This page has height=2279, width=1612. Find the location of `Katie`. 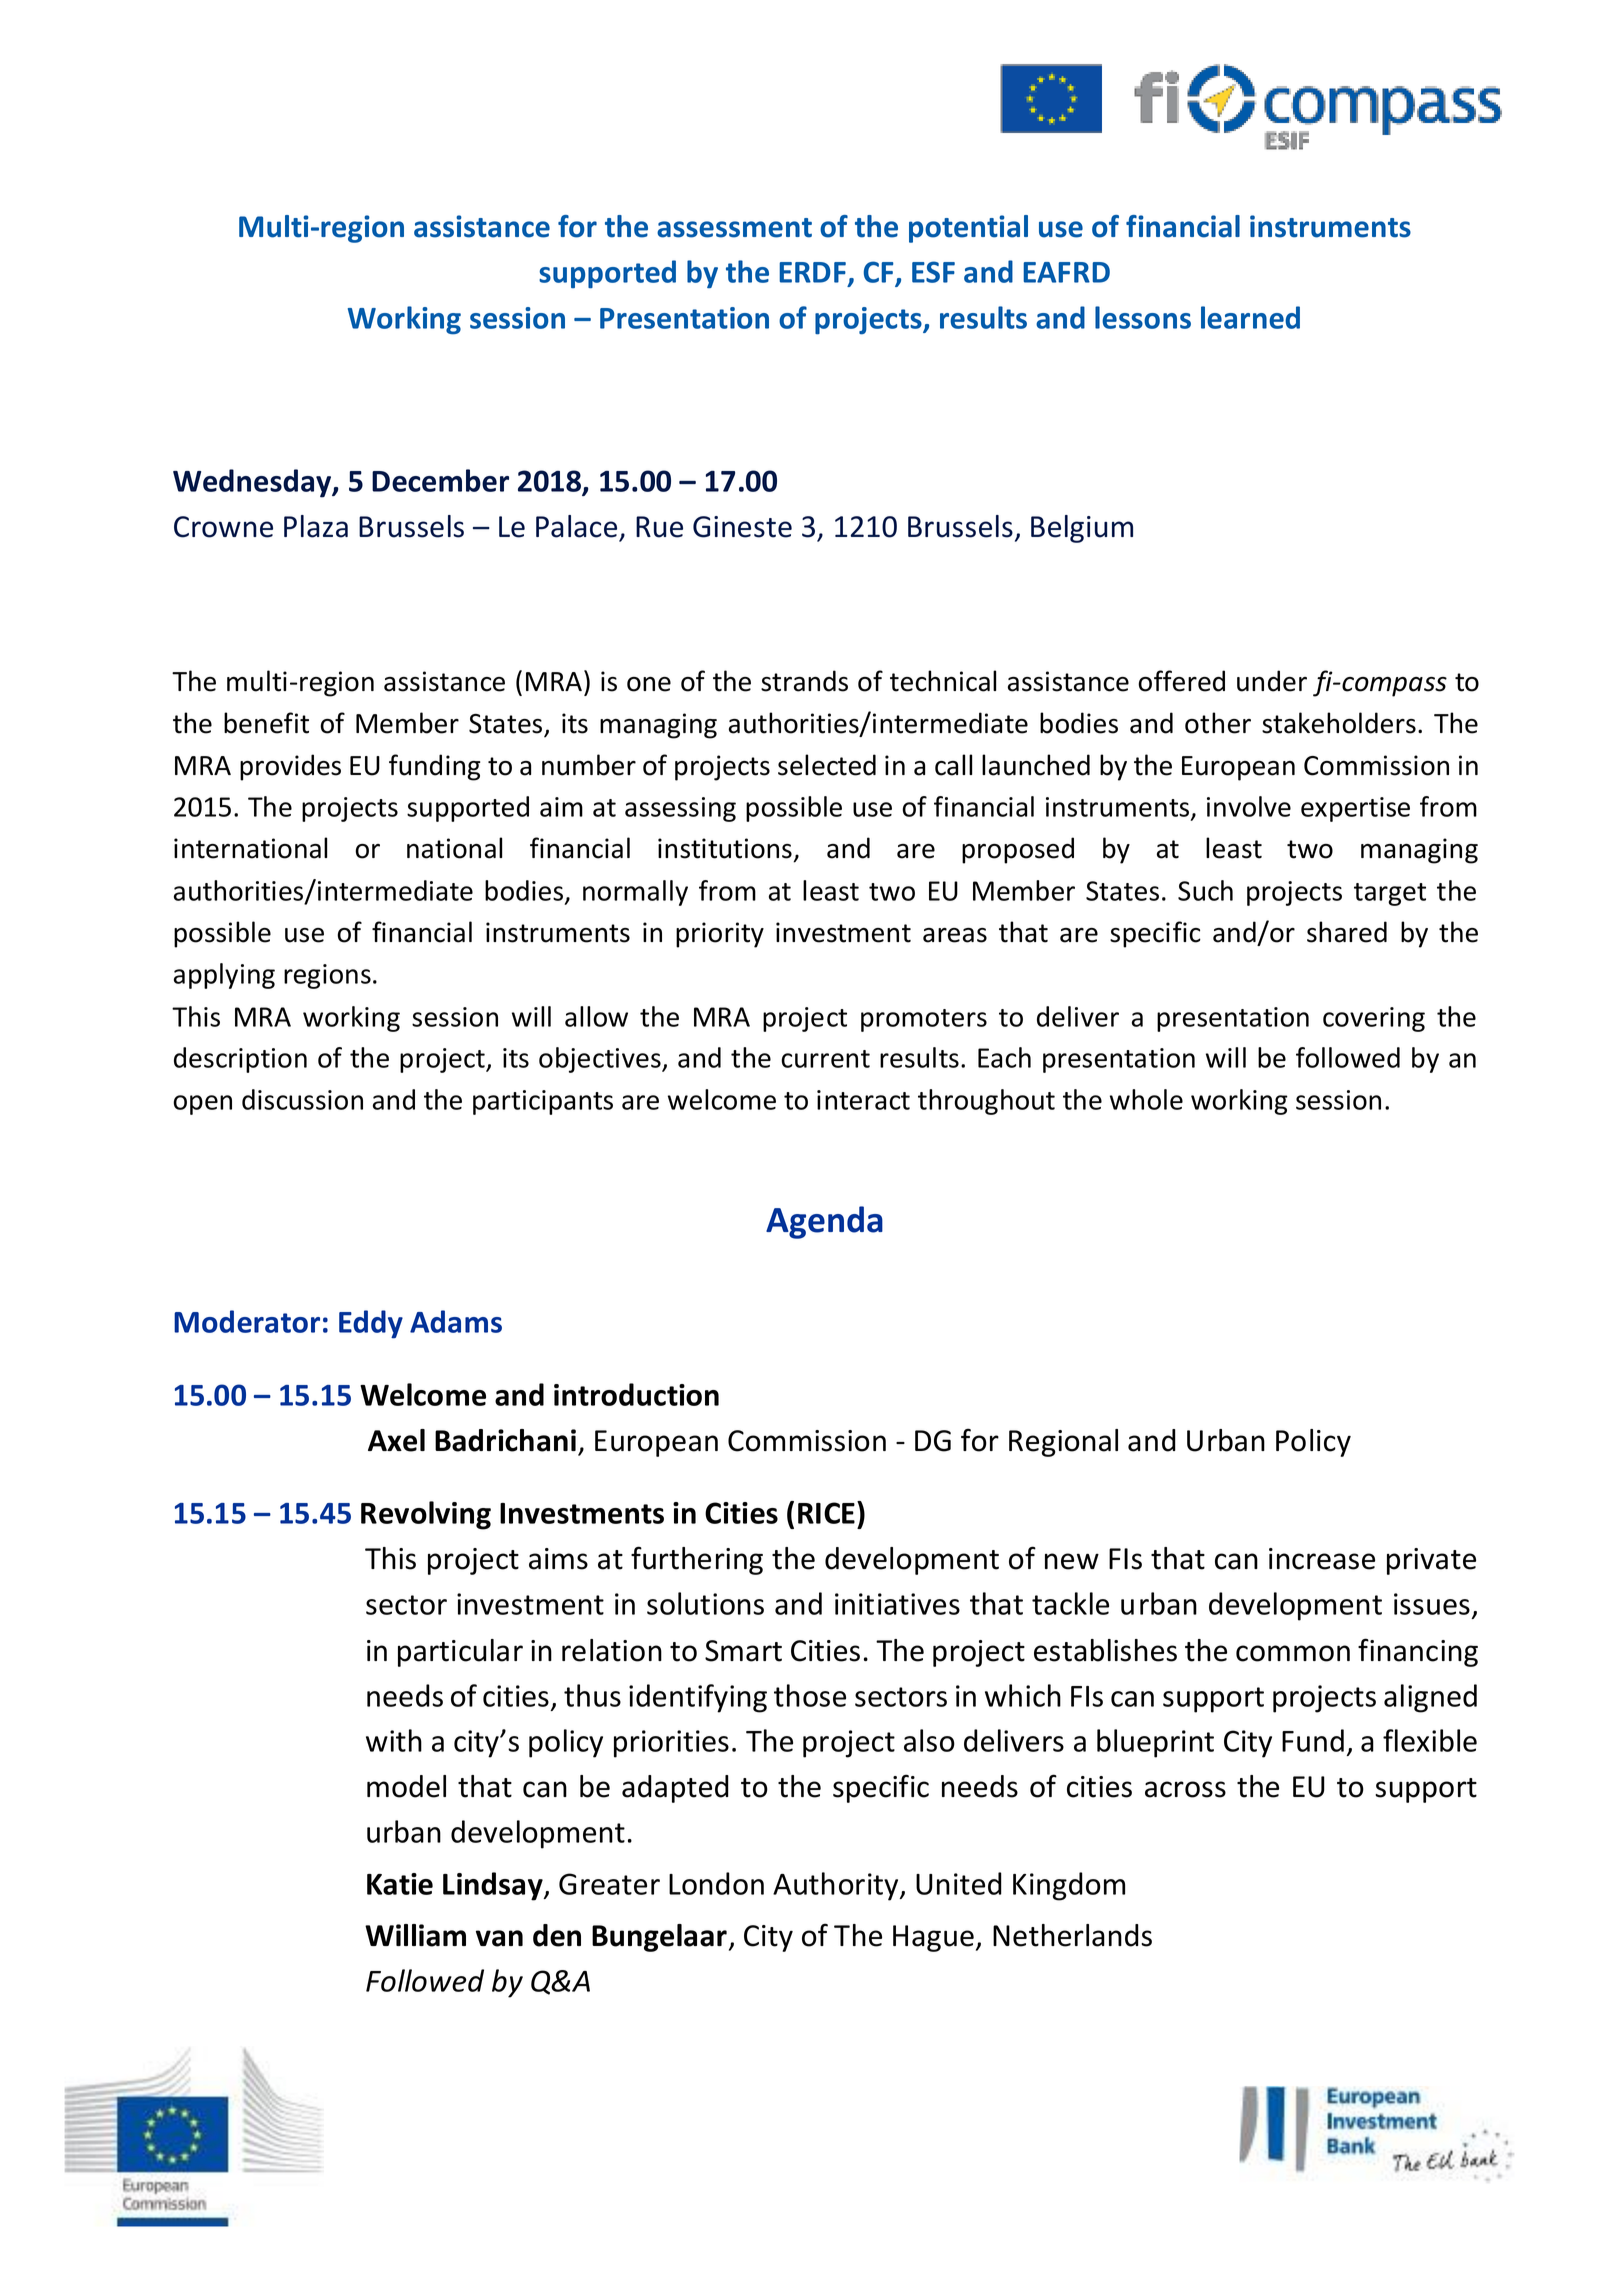

Katie is located at coordinates (400, 1884).
